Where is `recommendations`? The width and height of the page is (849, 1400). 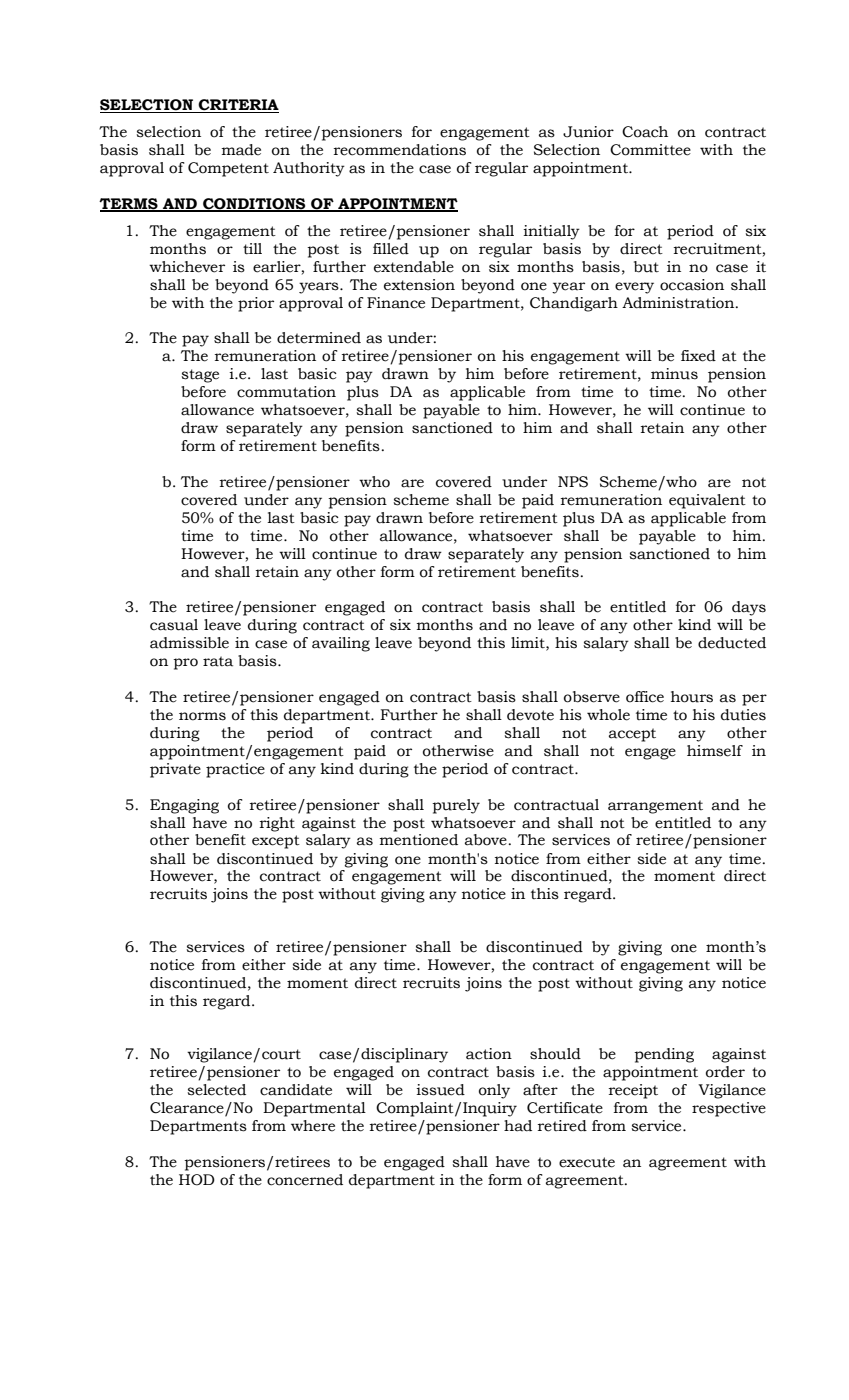
recommendations is located at coordinates (400, 150).
